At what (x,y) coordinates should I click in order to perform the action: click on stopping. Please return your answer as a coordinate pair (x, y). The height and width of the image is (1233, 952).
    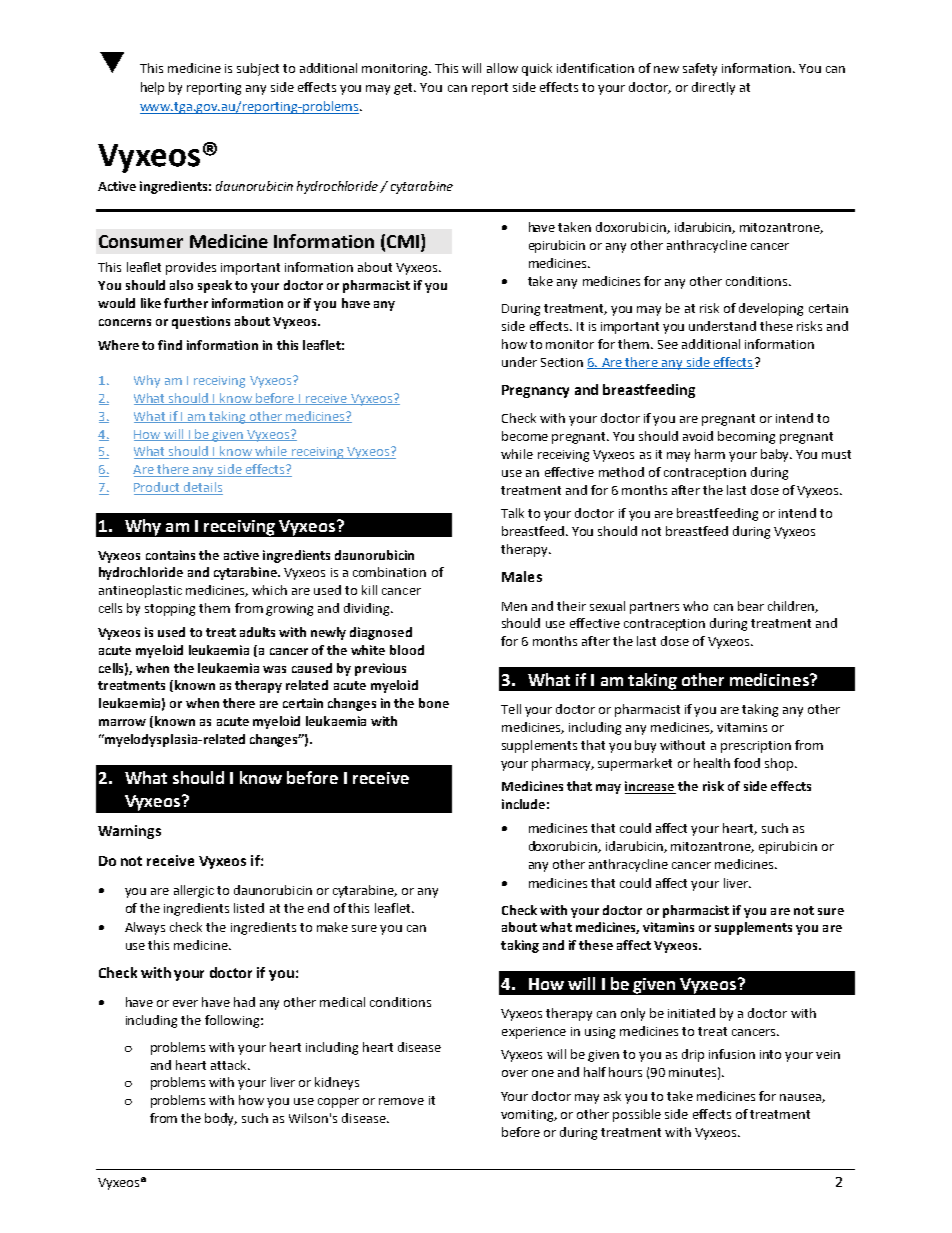
    Looking at the image, I should click on (170, 610).
